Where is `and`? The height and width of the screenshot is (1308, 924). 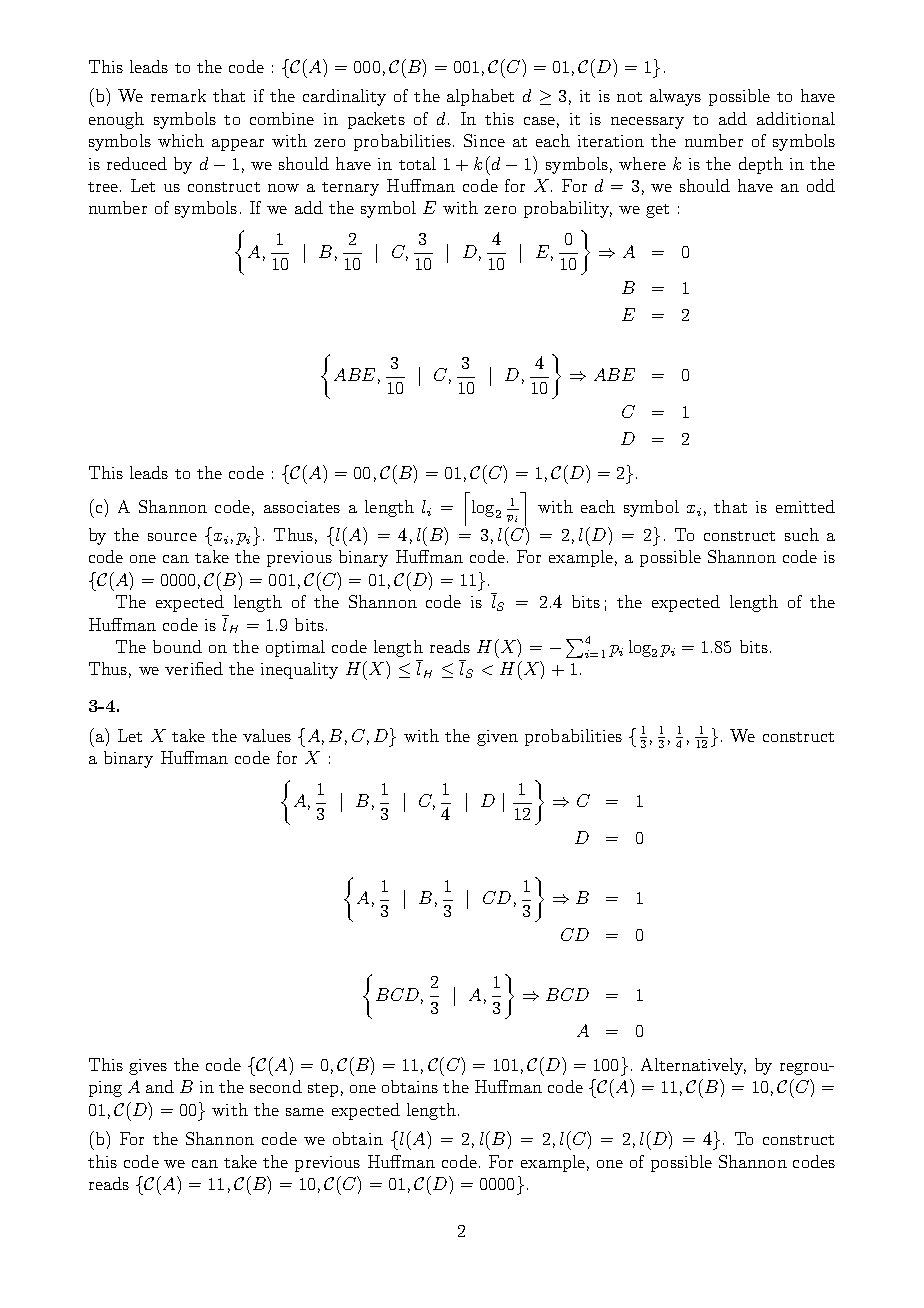
and is located at coordinates (160, 1086).
